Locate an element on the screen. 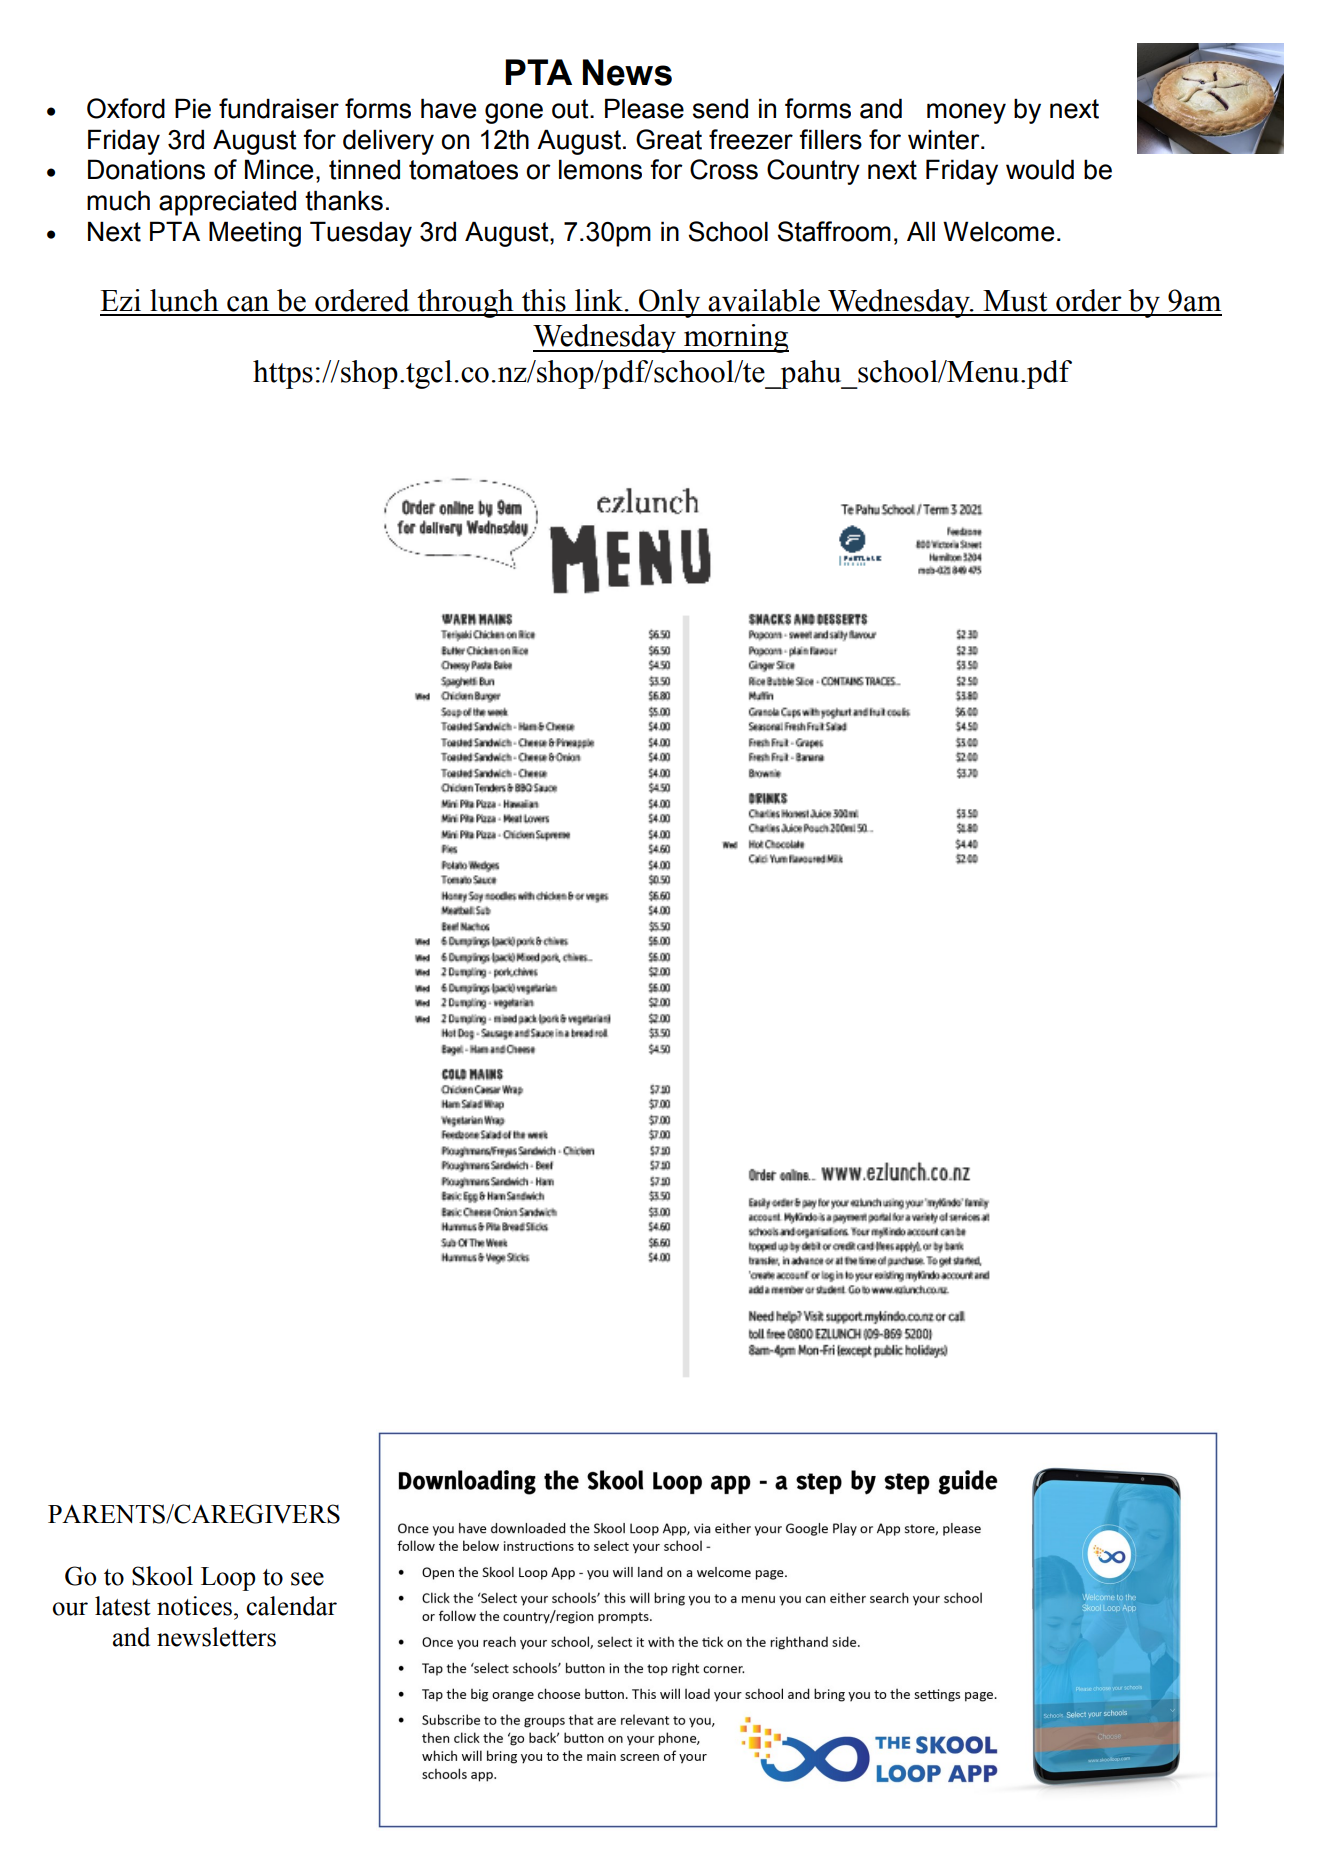  link is located at coordinates (599, 300).
